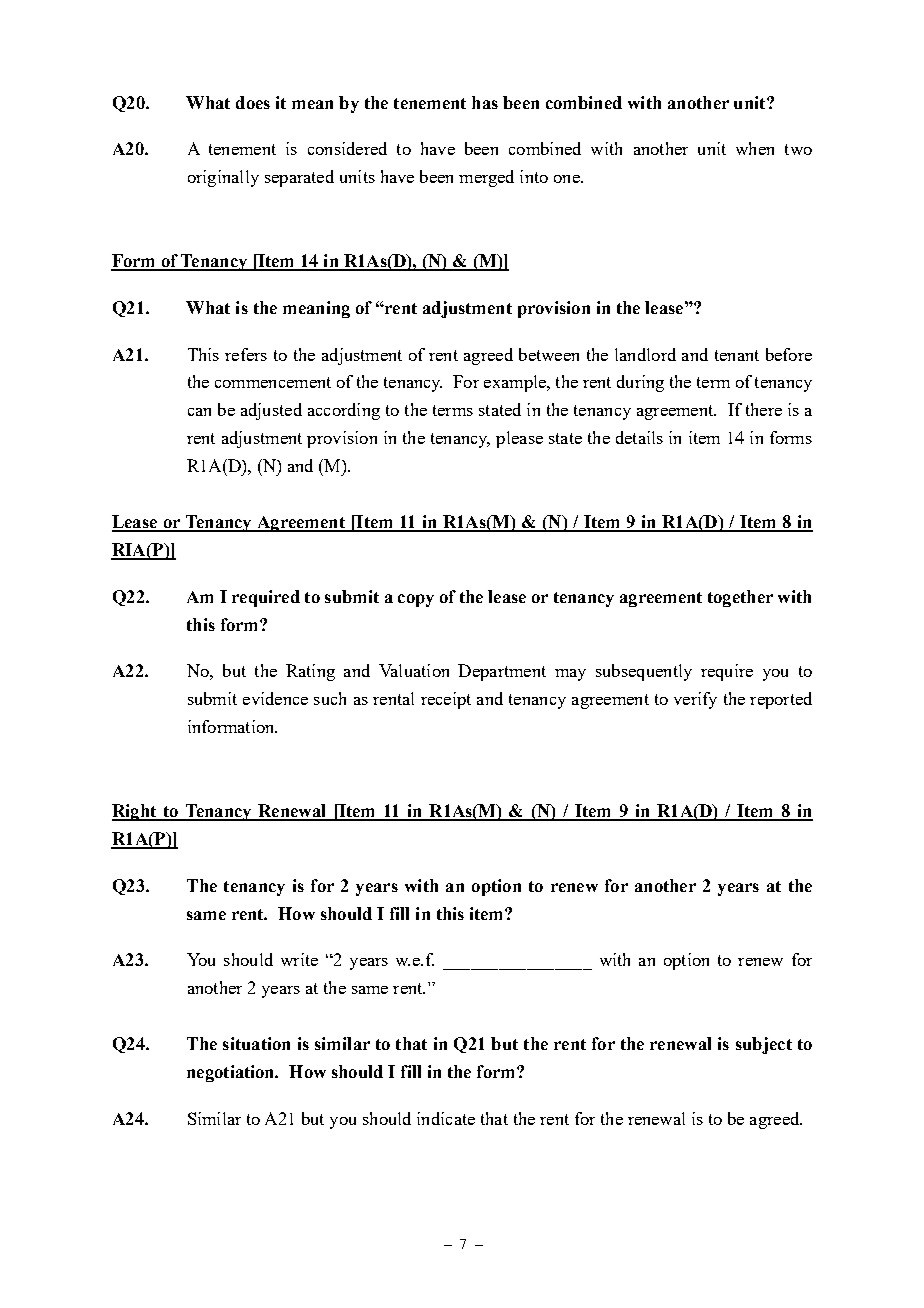  What do you see at coordinates (485, 102) in the document?
I see `has` at bounding box center [485, 102].
